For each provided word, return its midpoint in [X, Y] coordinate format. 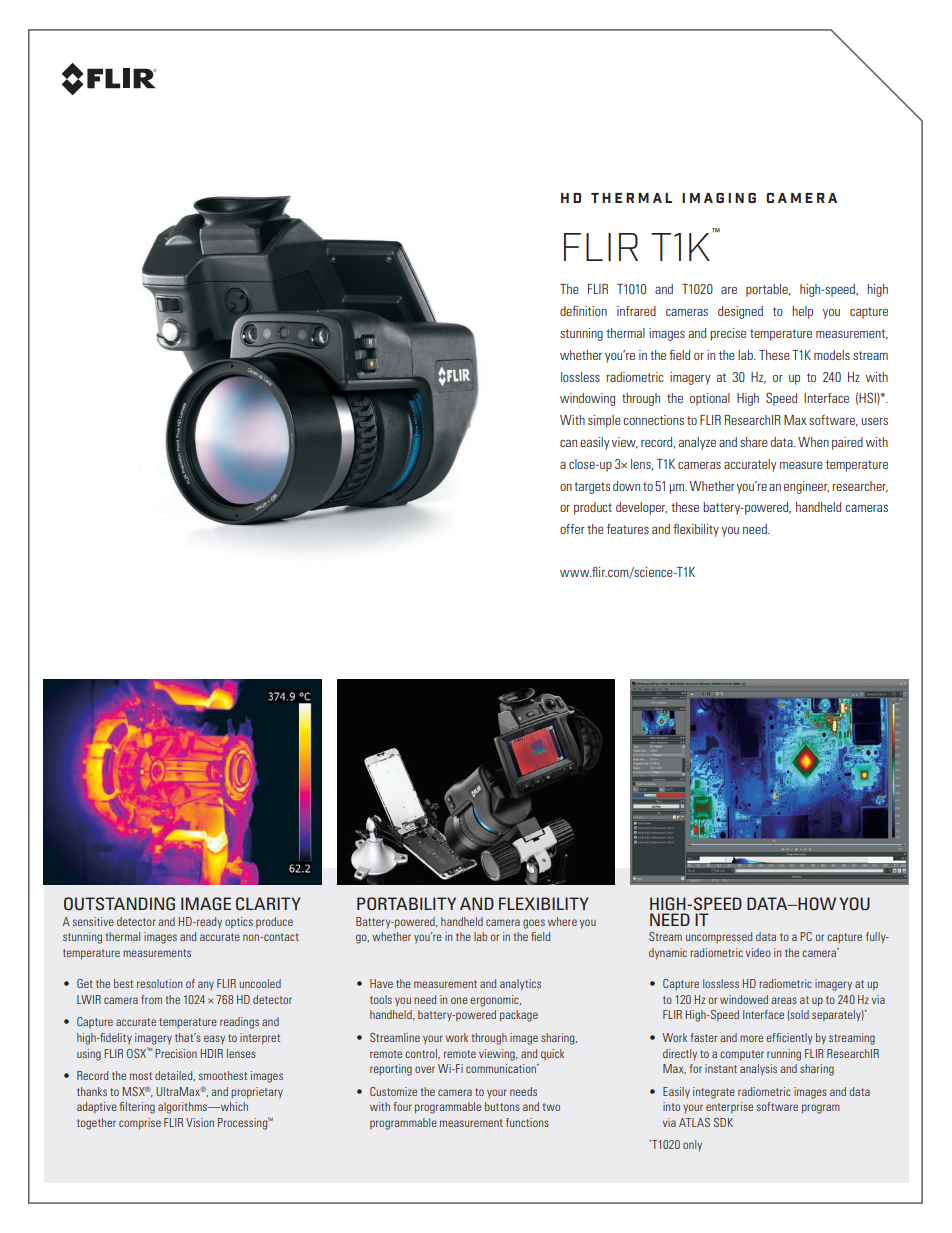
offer [572, 529]
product [593, 508]
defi [569, 311]
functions [527, 1122]
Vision [200, 1122]
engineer [806, 487]
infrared [636, 311]
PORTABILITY [406, 904]
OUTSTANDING [119, 904]
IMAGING [719, 198]
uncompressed [719, 937]
